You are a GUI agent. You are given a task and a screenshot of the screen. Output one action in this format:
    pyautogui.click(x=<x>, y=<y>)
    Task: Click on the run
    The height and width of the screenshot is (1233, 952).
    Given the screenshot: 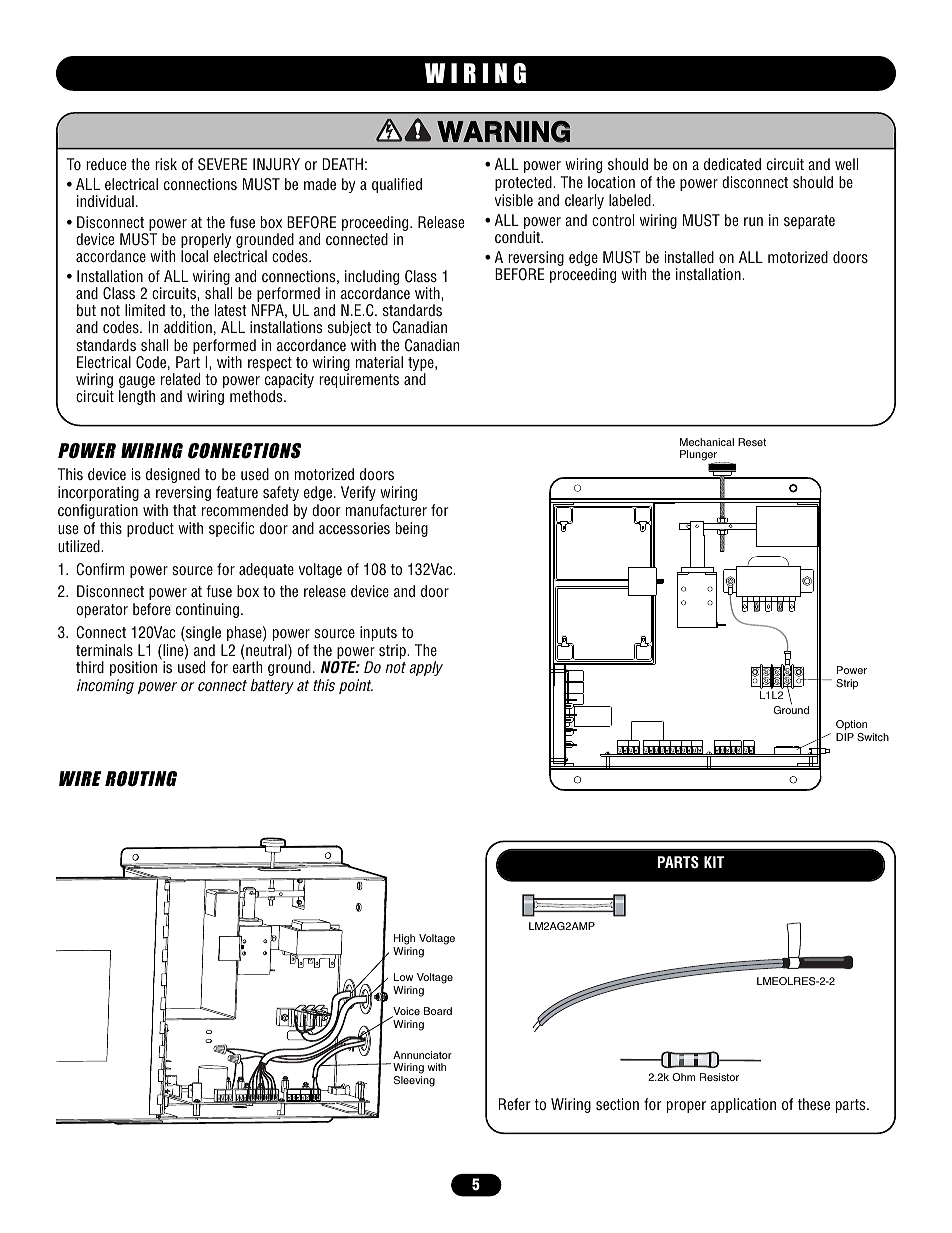 What is the action you would take?
    pyautogui.click(x=753, y=221)
